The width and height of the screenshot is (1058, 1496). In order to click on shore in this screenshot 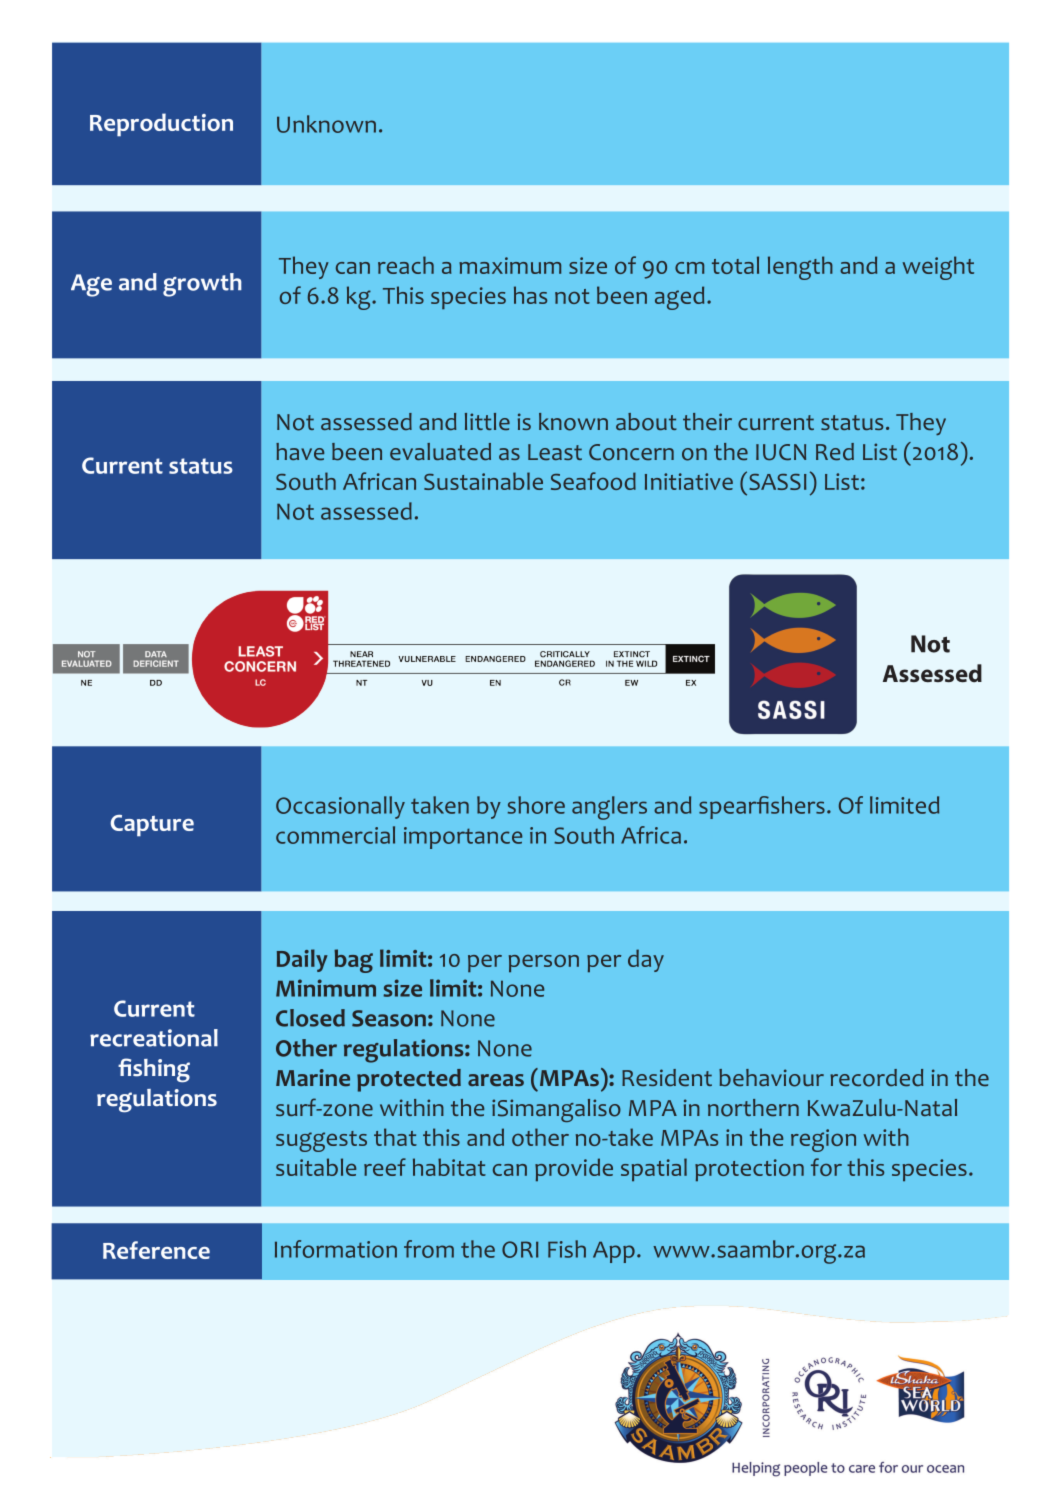, I will do `click(536, 805)`.
